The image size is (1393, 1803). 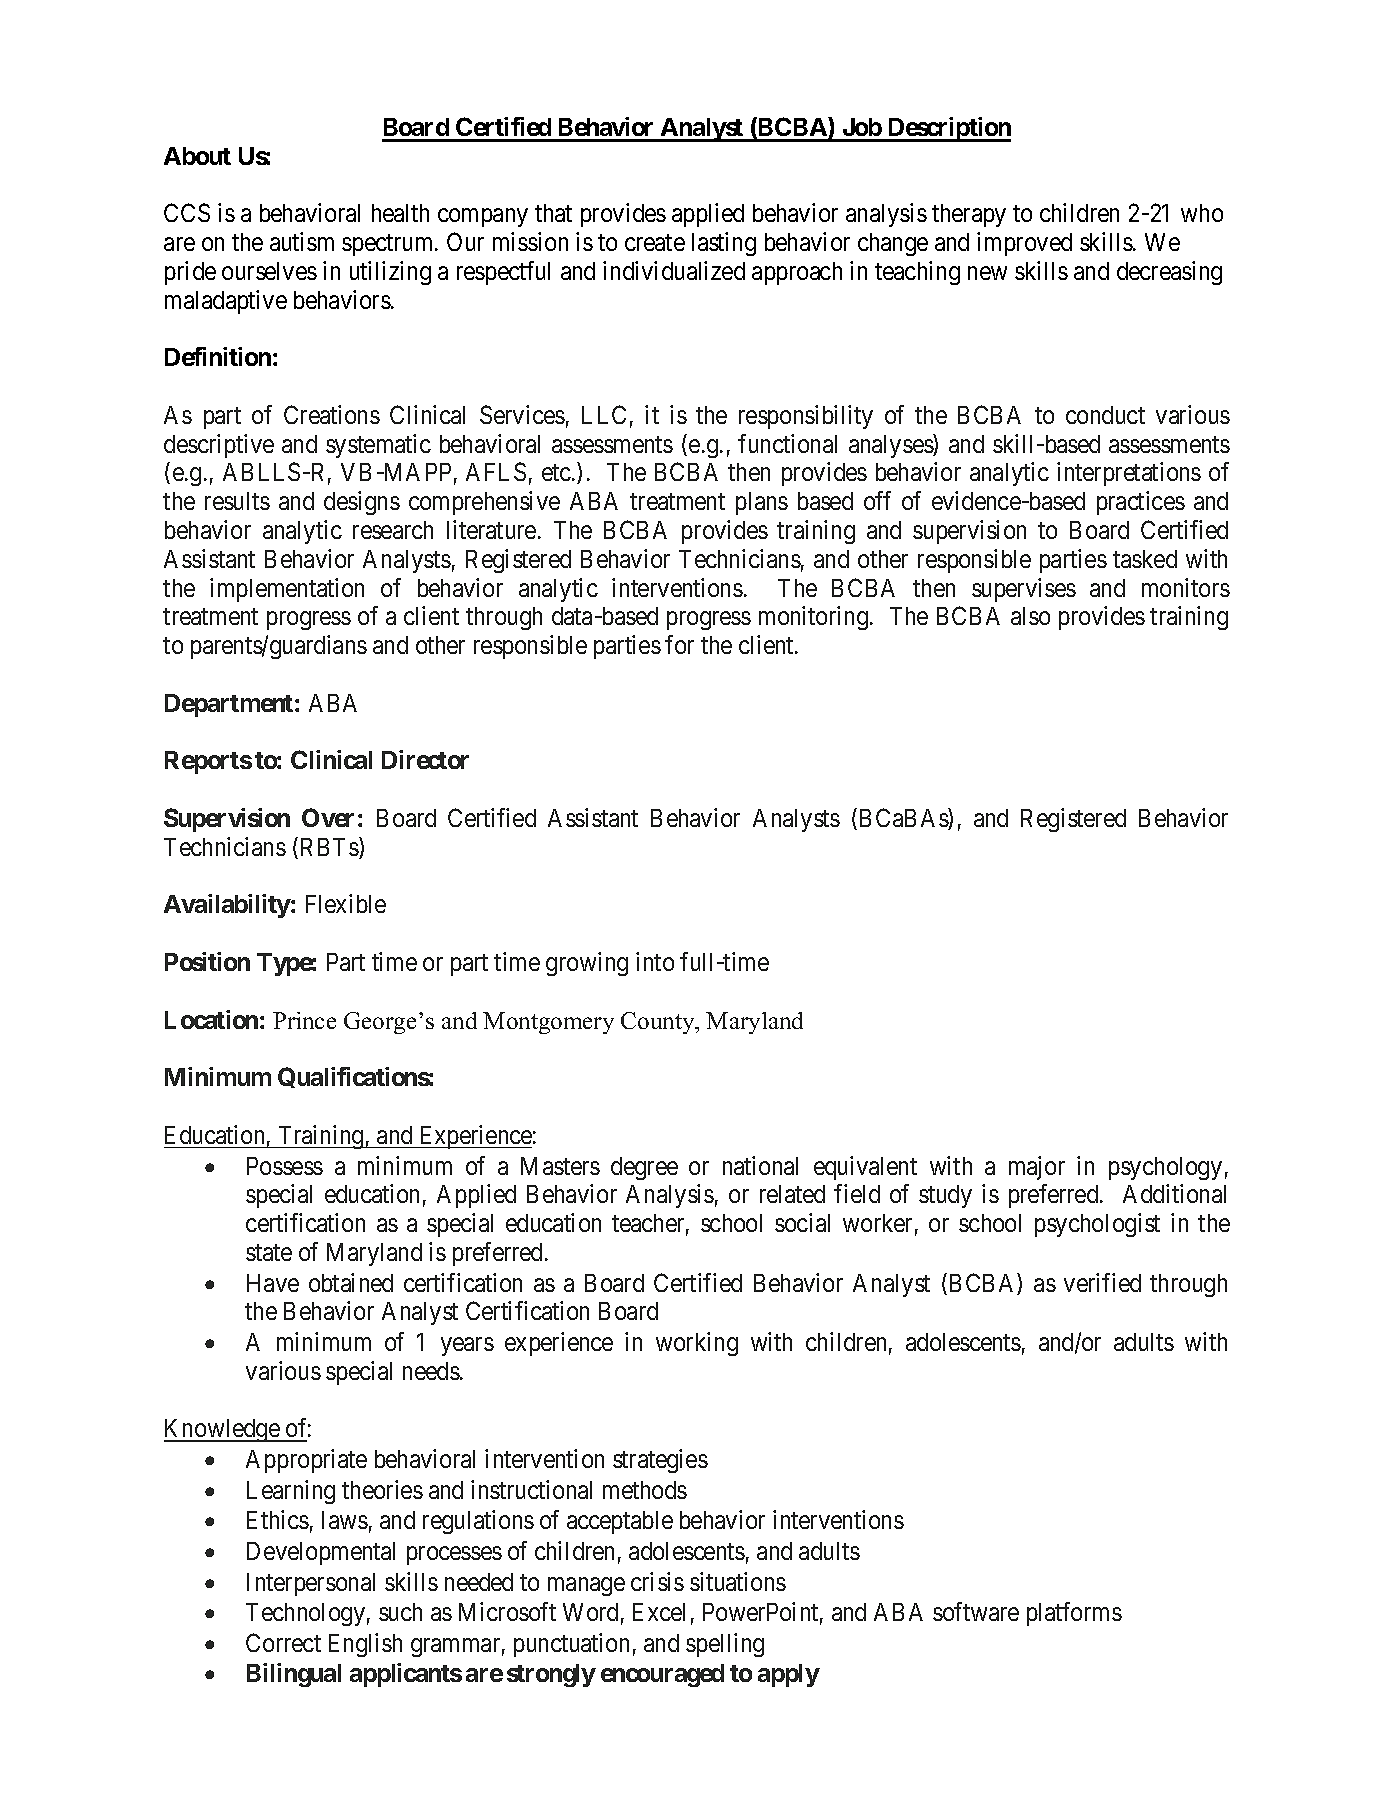 I want to click on Correct, so click(x=283, y=1642).
